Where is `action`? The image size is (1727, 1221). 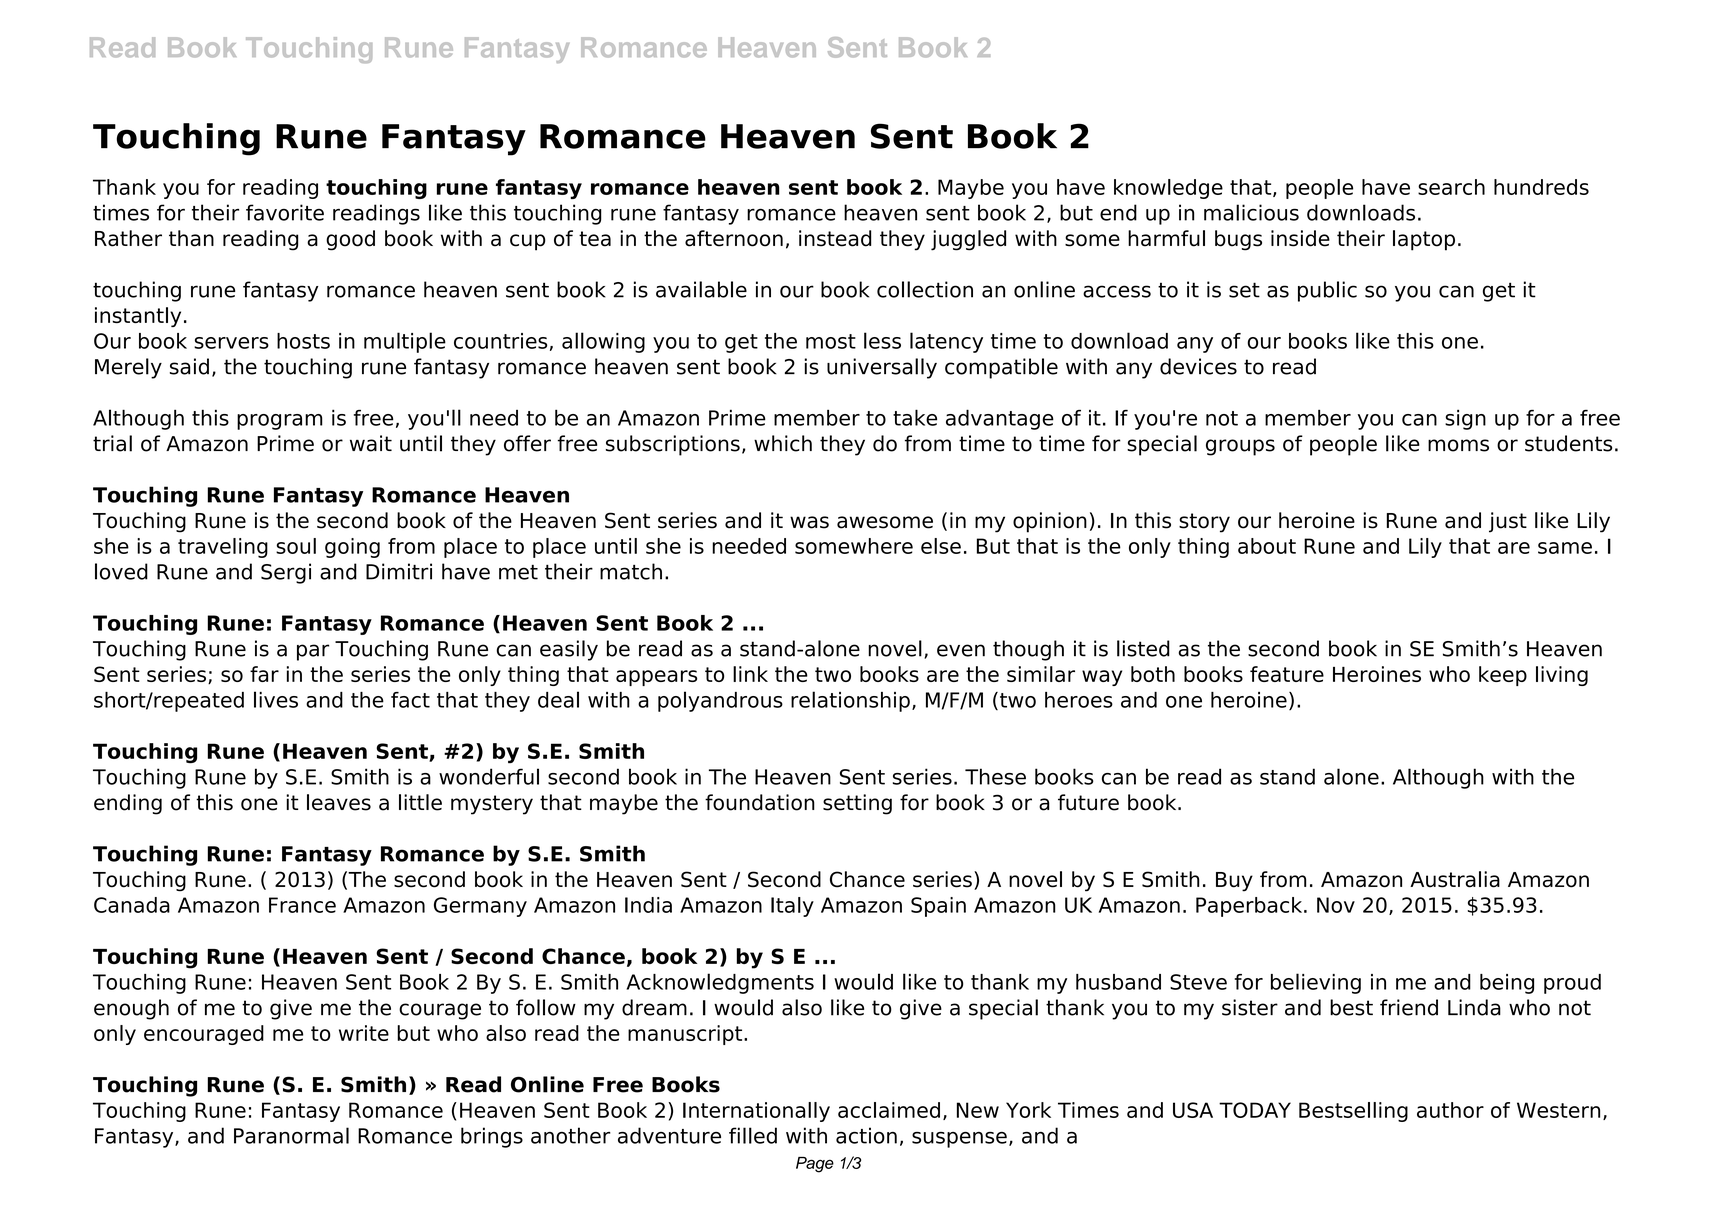 action is located at coordinates (866, 1135).
